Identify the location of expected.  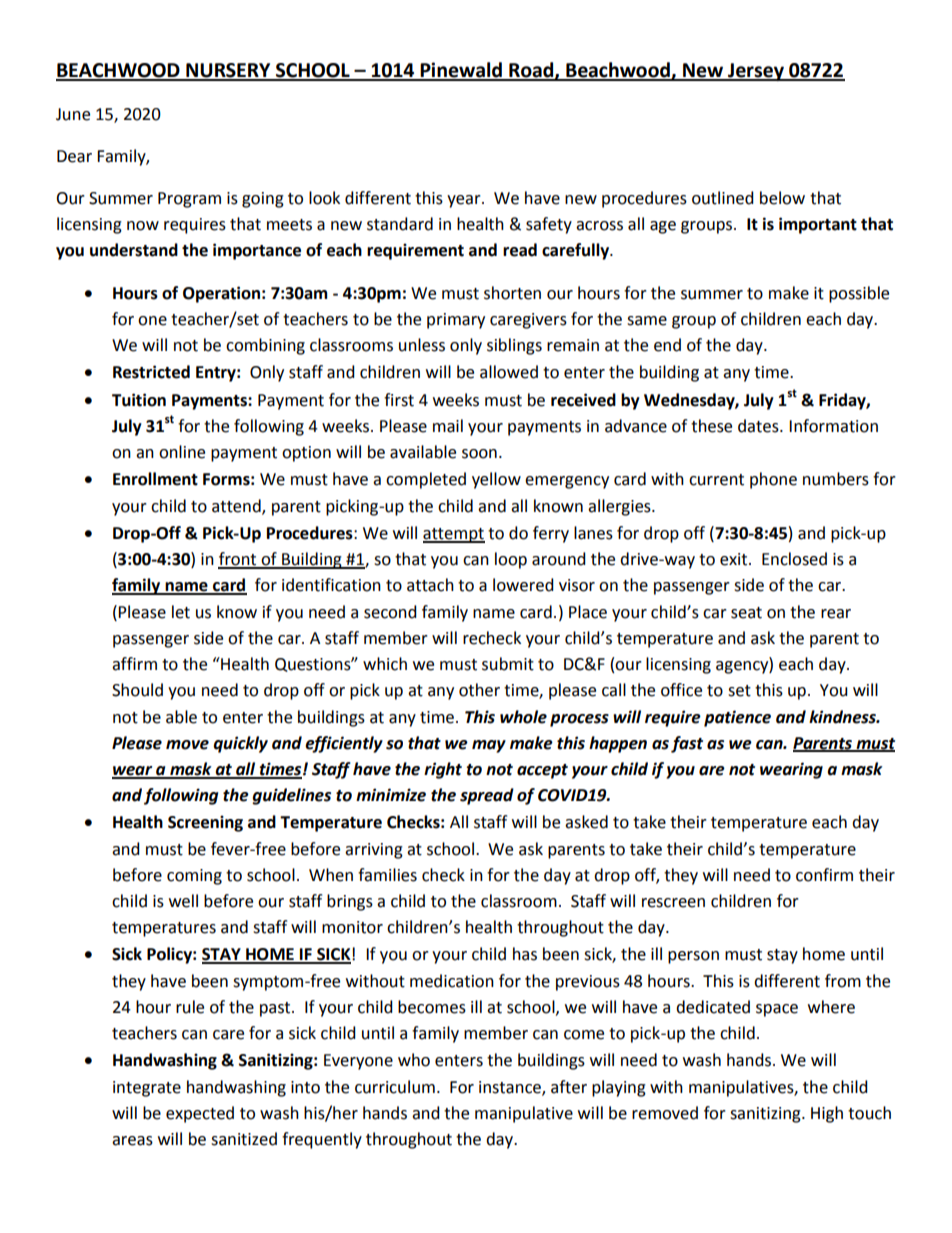
(200, 1114).
